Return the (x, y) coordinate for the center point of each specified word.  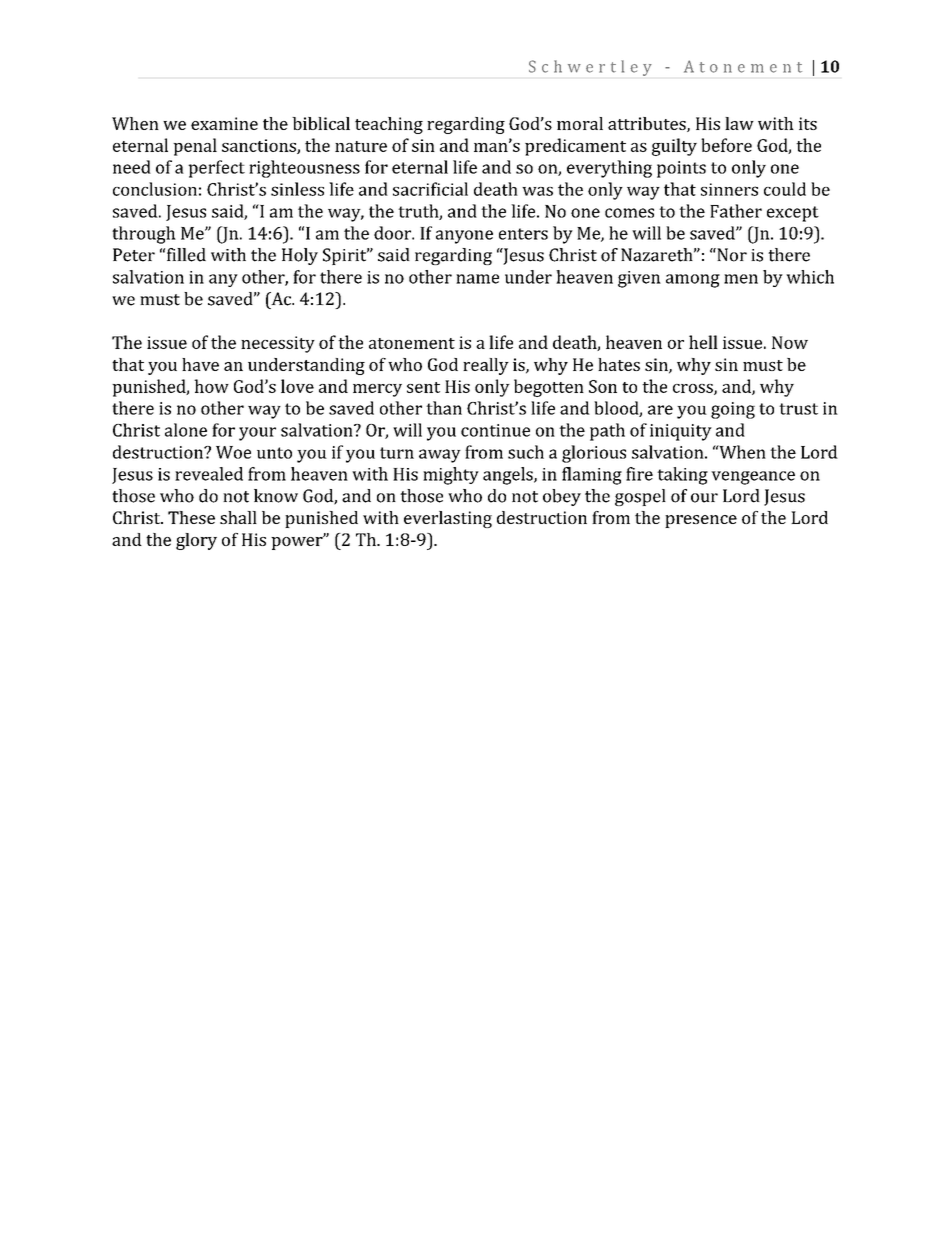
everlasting (448, 519)
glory (196, 541)
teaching (389, 125)
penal (195, 147)
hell (703, 342)
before (726, 145)
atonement (412, 343)
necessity (278, 344)
